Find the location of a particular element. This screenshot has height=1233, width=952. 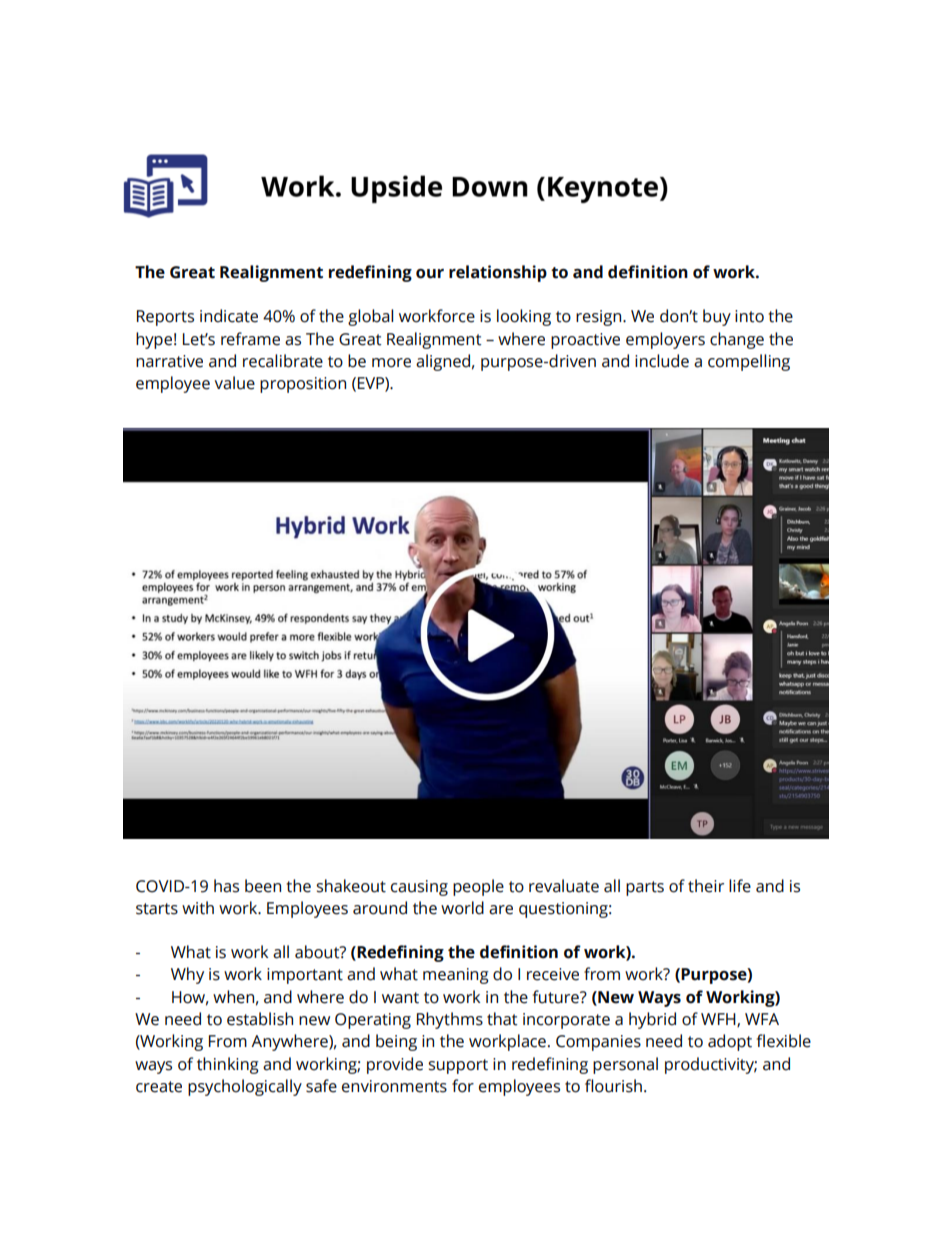

has is located at coordinates (226, 886).
